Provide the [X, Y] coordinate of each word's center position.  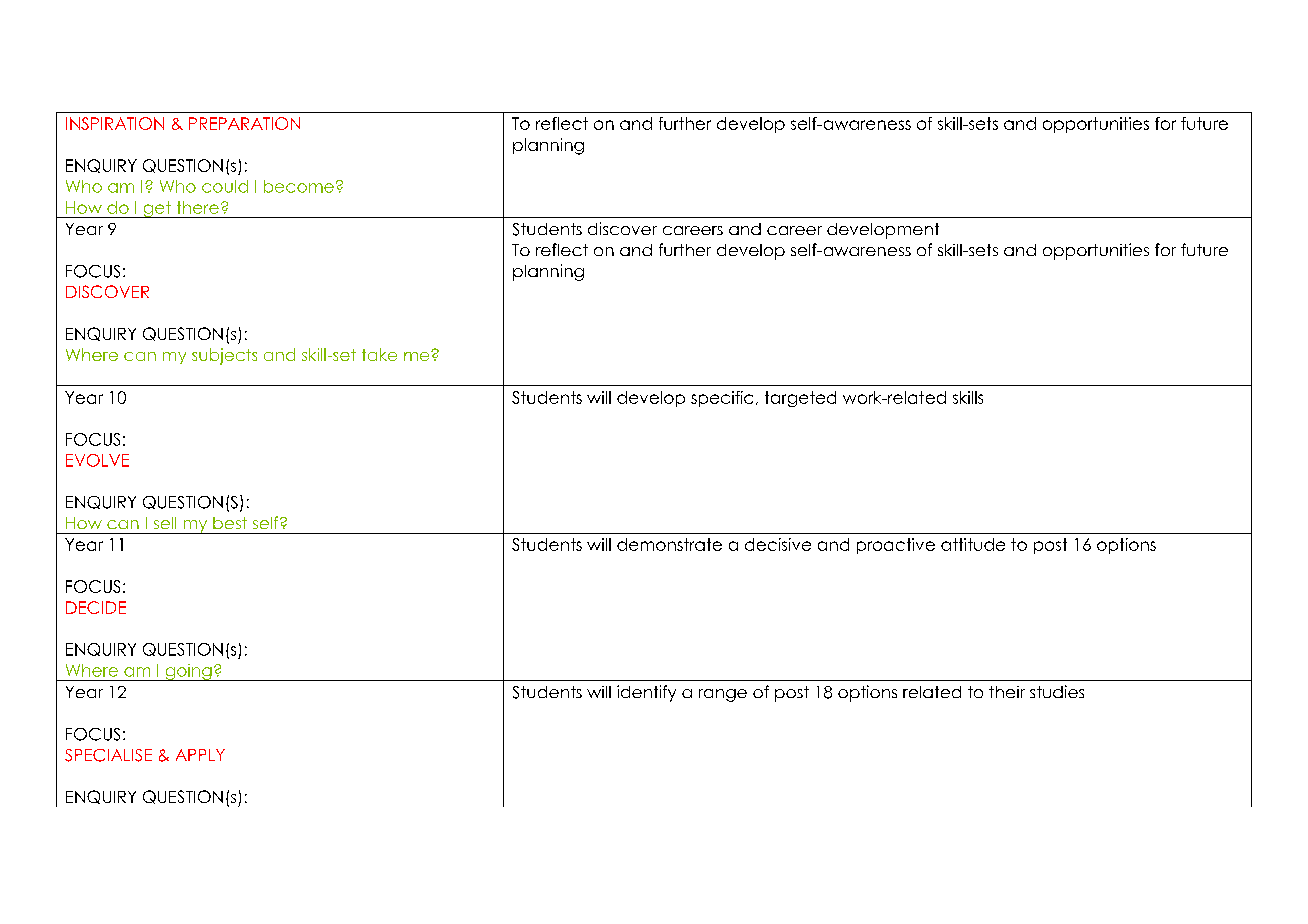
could [225, 186]
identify [646, 693]
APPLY [200, 755]
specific [722, 399]
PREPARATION [244, 123]
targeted [800, 399]
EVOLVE [97, 460]
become [299, 186]
